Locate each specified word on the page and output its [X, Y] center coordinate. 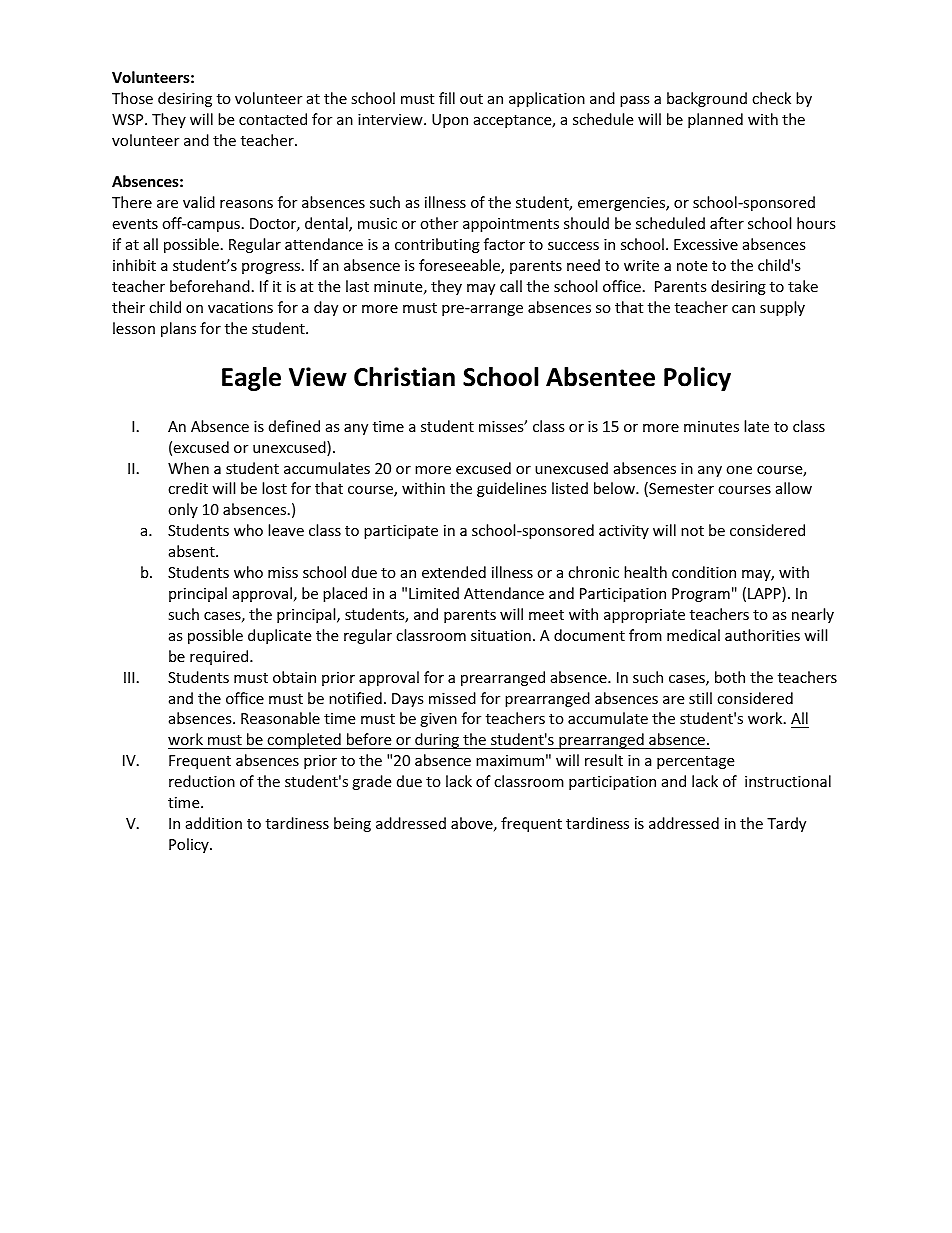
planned [715, 120]
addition [214, 823]
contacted [273, 119]
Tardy [786, 824]
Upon [450, 121]
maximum [510, 760]
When [188, 468]
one [739, 470]
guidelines [512, 489]
